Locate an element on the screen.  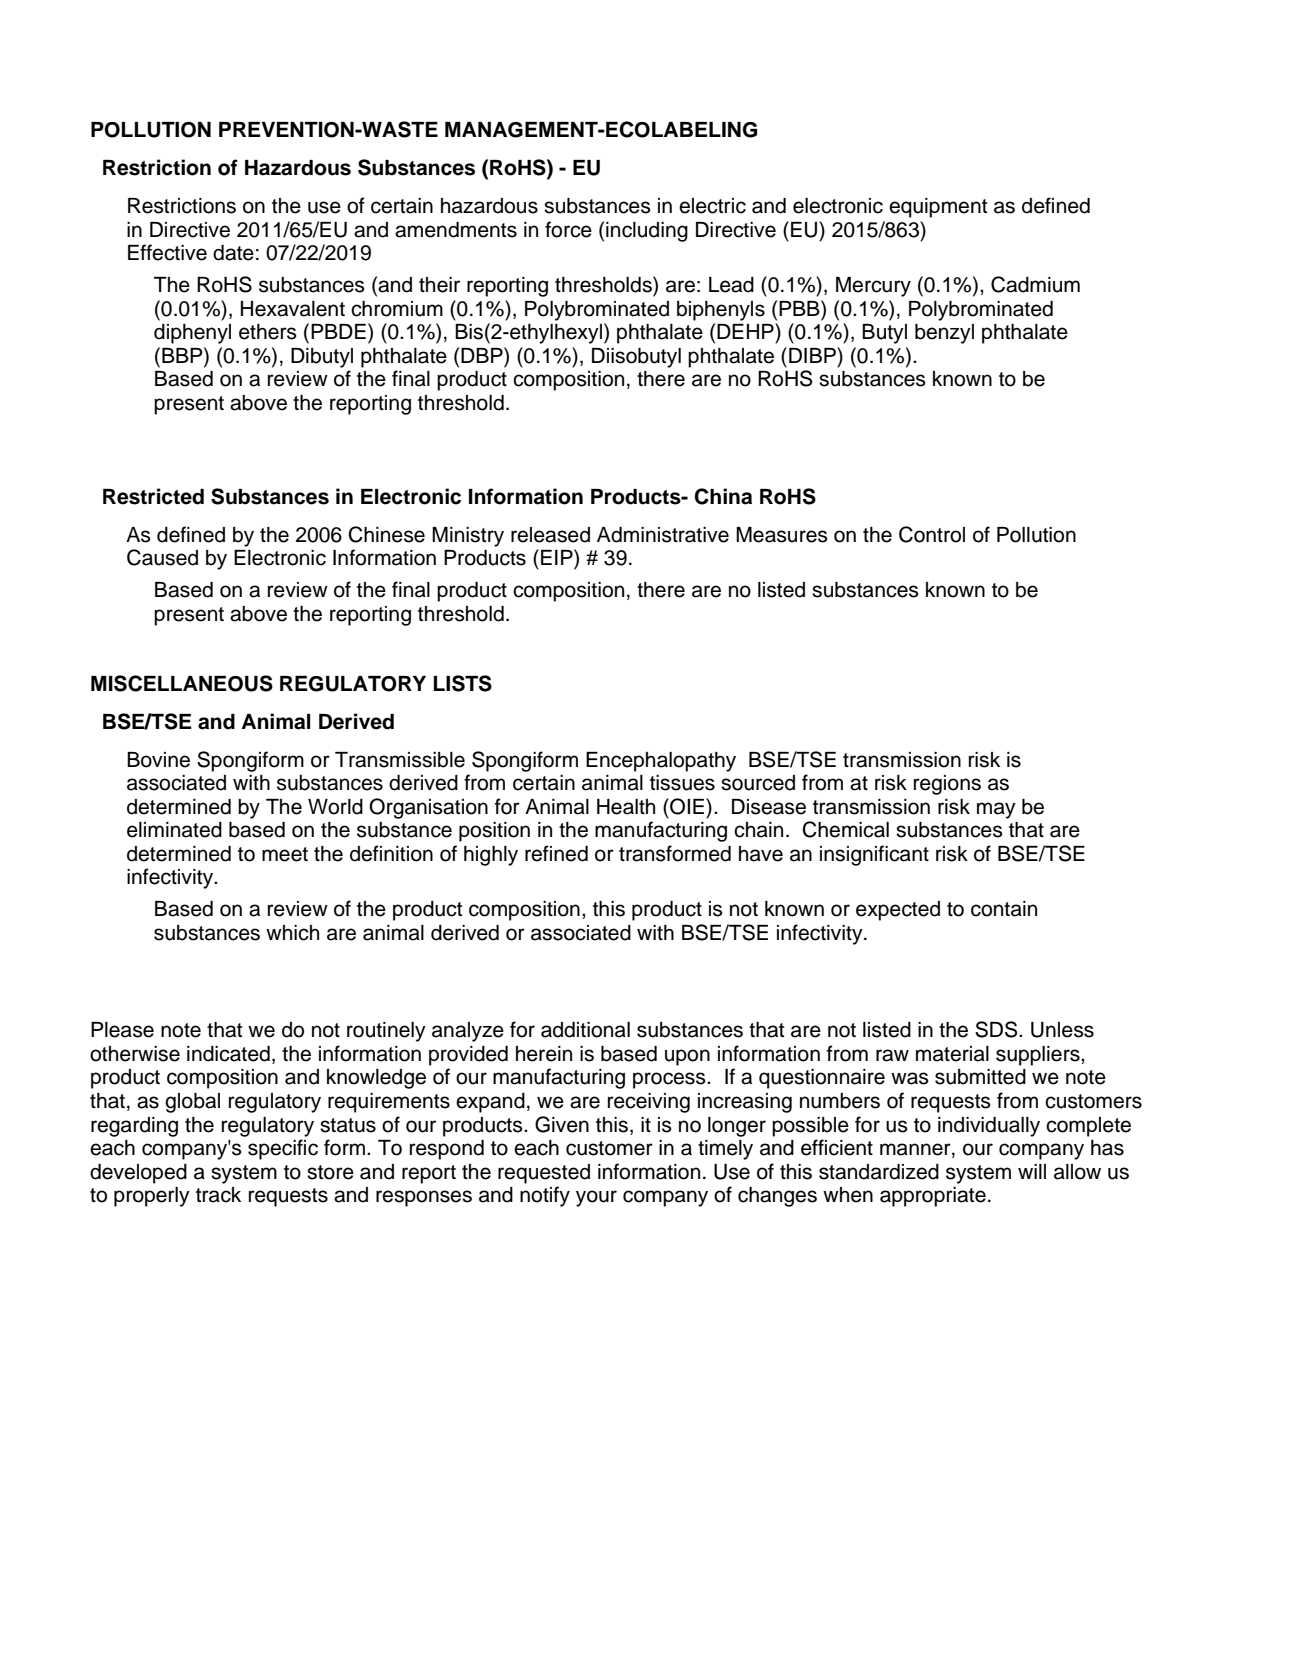
date is located at coordinates (233, 253).
